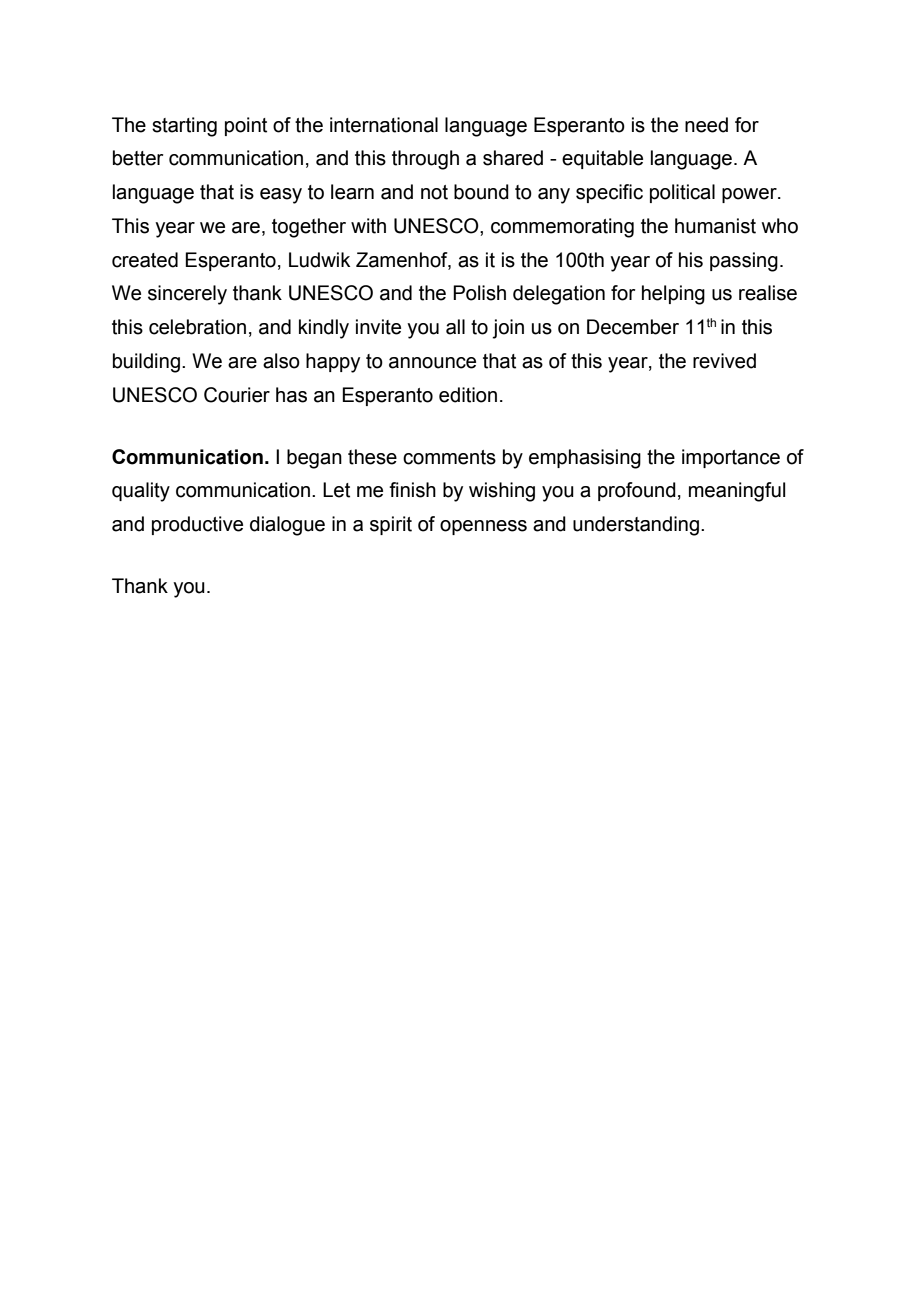 The width and height of the page is (924, 1308). What do you see at coordinates (197, 327) in the page?
I see `celebration` at bounding box center [197, 327].
